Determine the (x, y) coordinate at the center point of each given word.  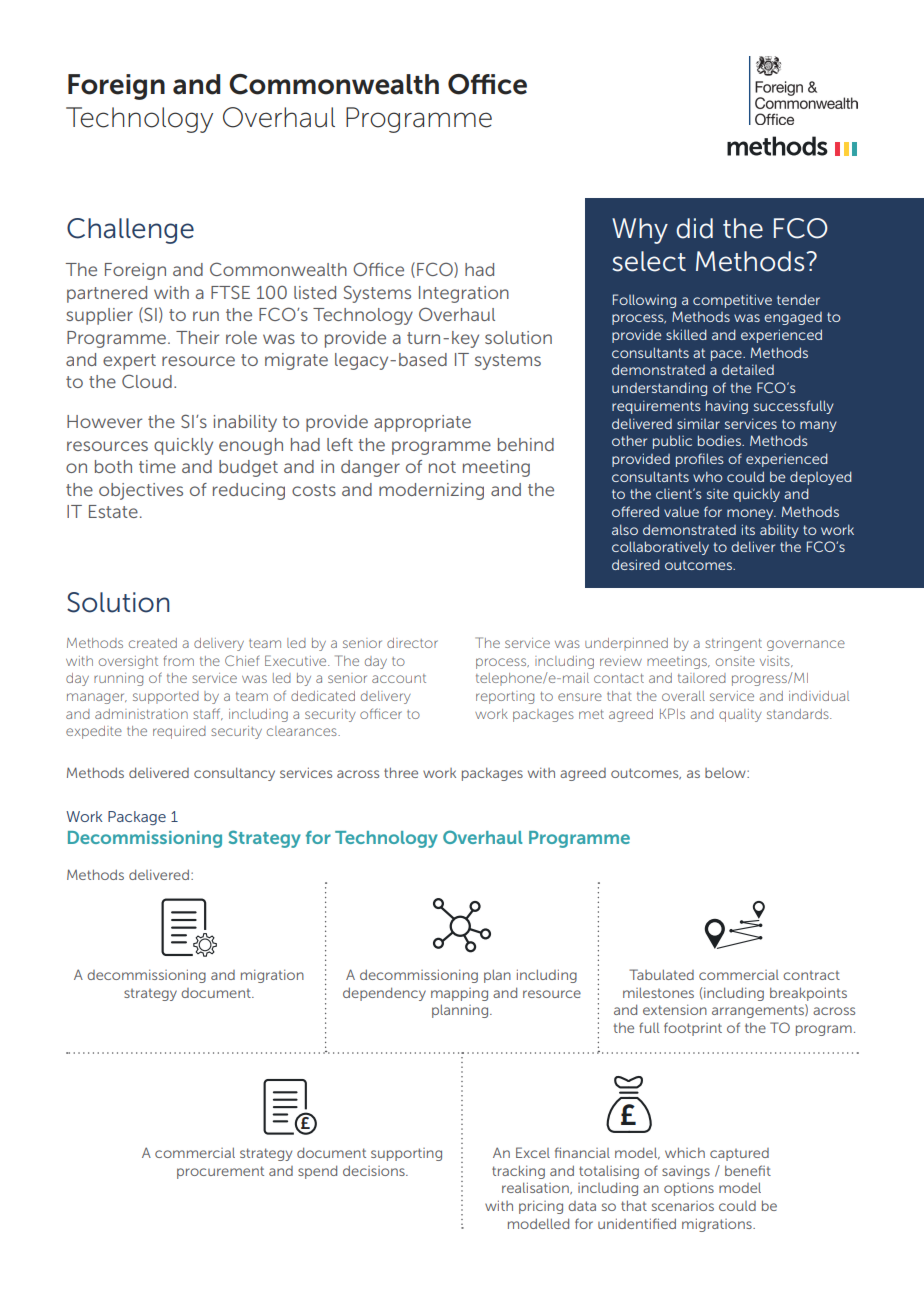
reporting (505, 697)
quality (740, 715)
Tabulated (661, 974)
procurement (220, 1172)
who (708, 476)
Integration (464, 294)
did (694, 228)
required (179, 732)
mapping (459, 994)
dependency (384, 994)
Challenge (130, 231)
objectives (141, 491)
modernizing (431, 491)
